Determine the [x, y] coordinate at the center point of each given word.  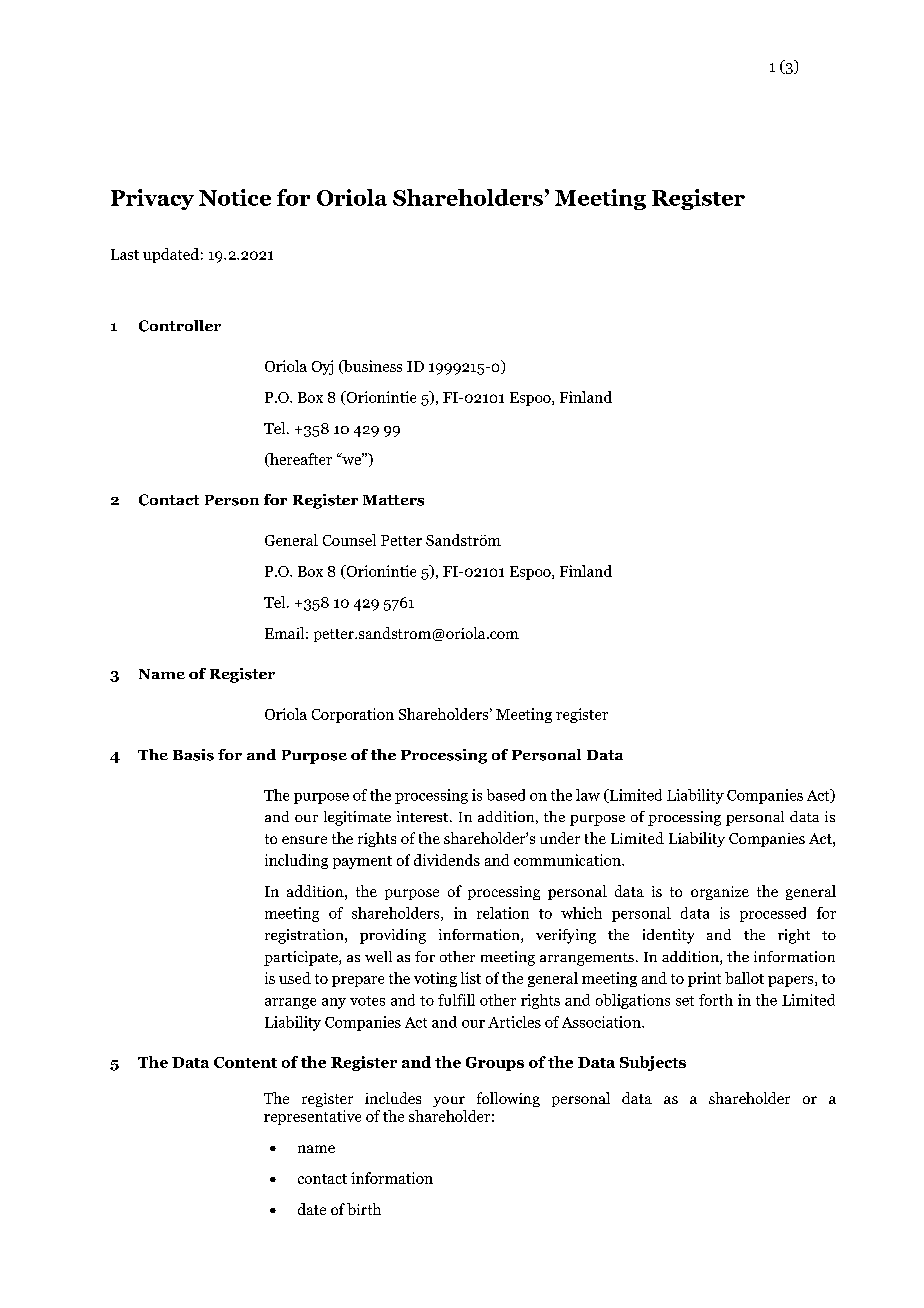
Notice [235, 197]
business [372, 367]
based [506, 795]
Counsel [349, 540]
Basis [193, 755]
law [588, 795]
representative [312, 1117]
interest [424, 816]
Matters [393, 500]
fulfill [456, 1000]
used [295, 978]
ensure [304, 840]
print [704, 979]
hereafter [300, 460]
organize [720, 893]
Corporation [353, 715]
